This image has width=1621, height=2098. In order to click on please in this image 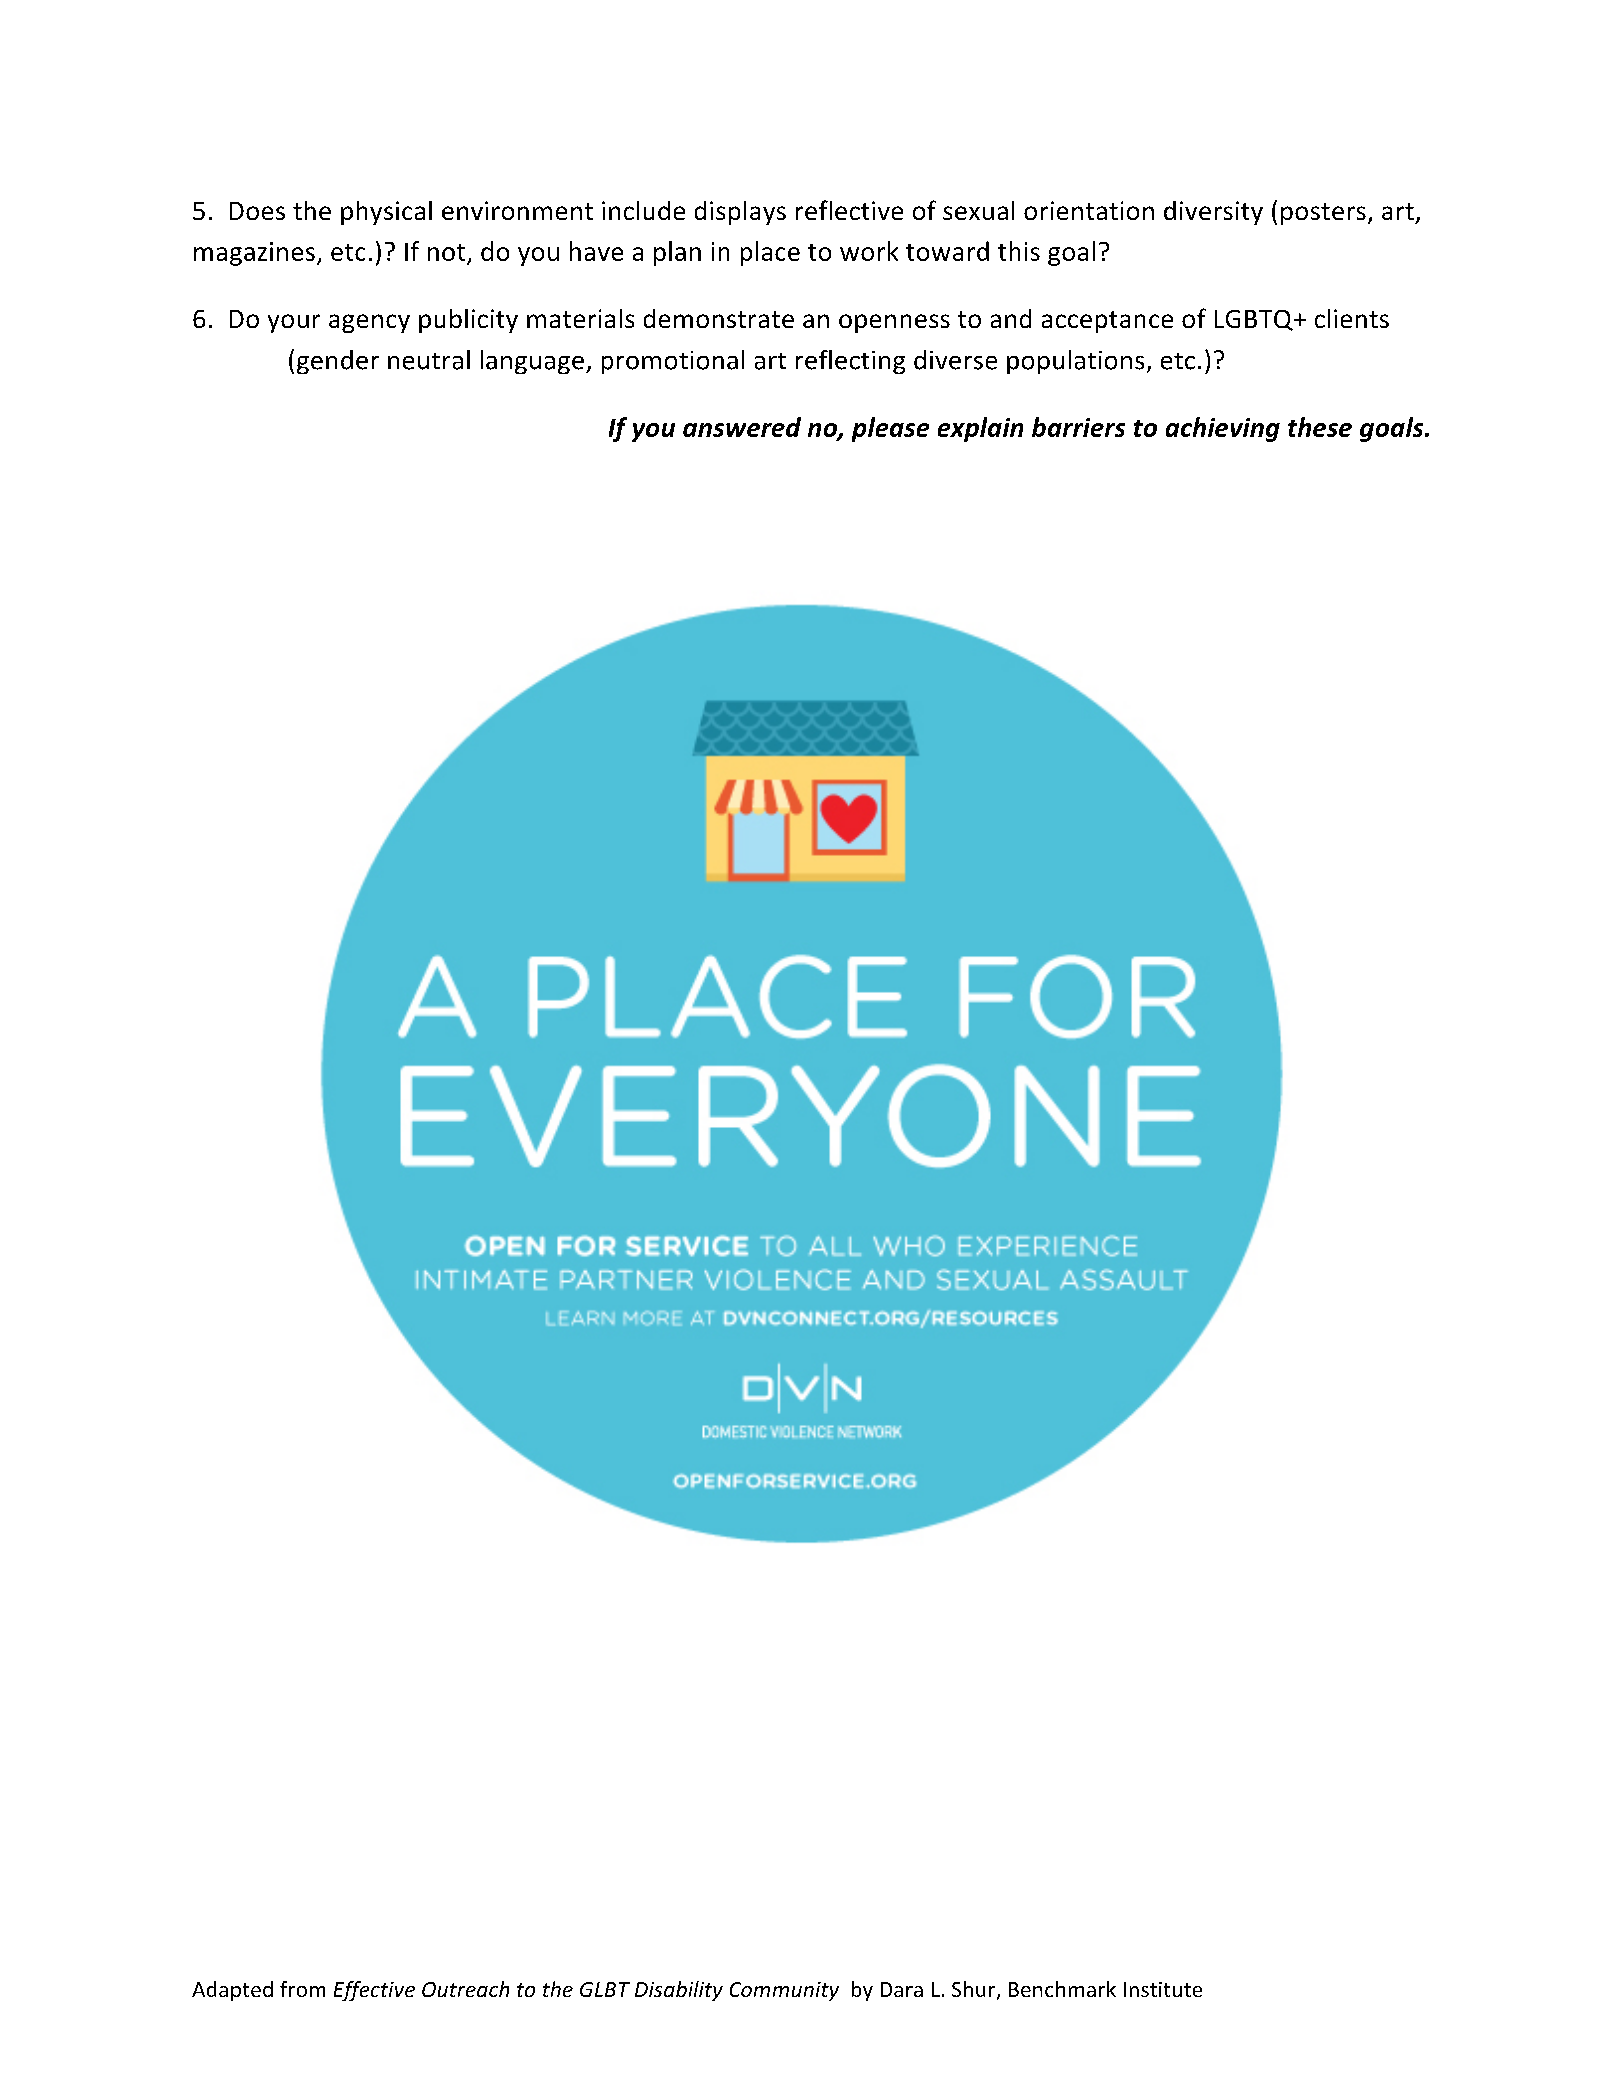, I will do `click(890, 429)`.
